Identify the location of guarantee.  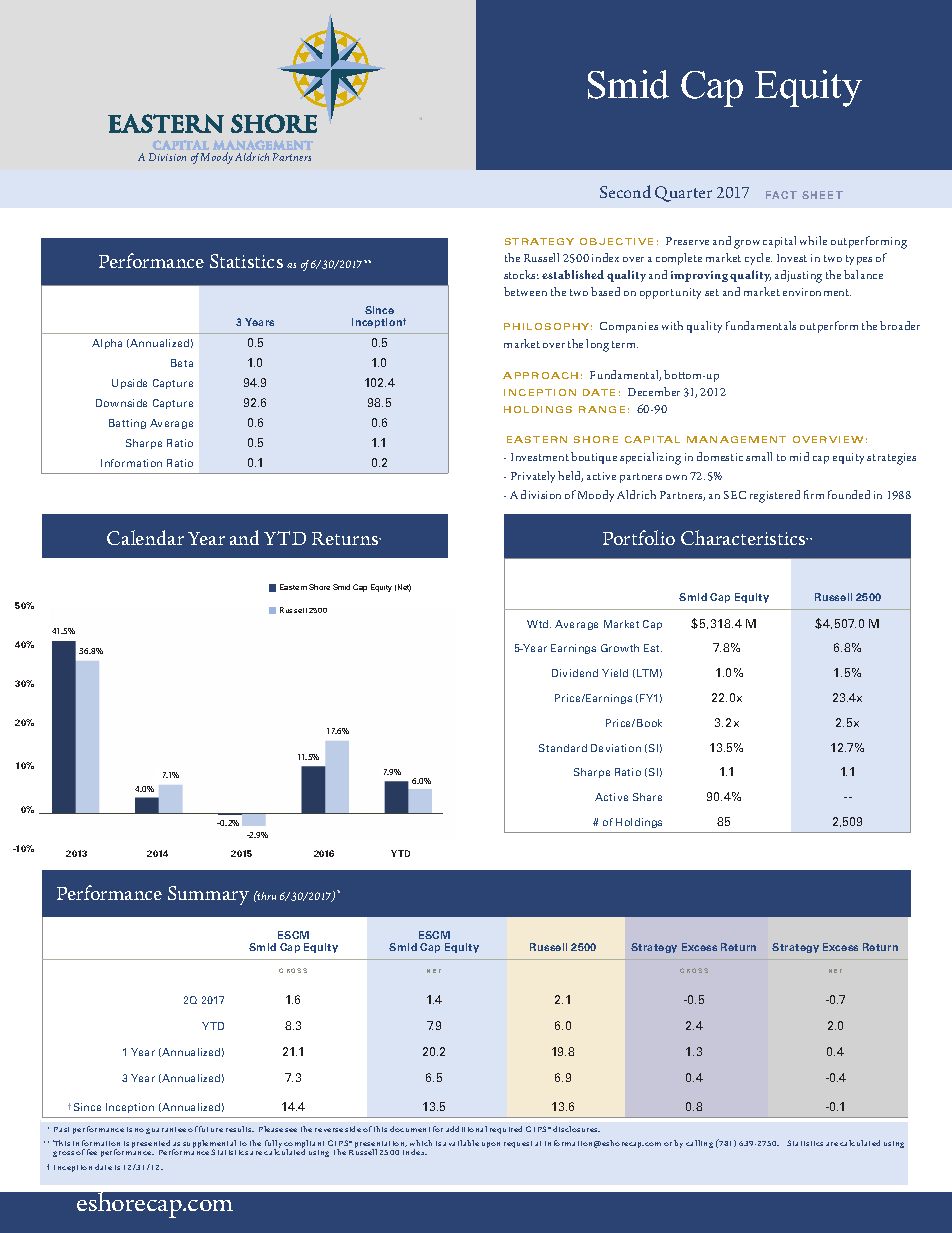
(166, 1130).
